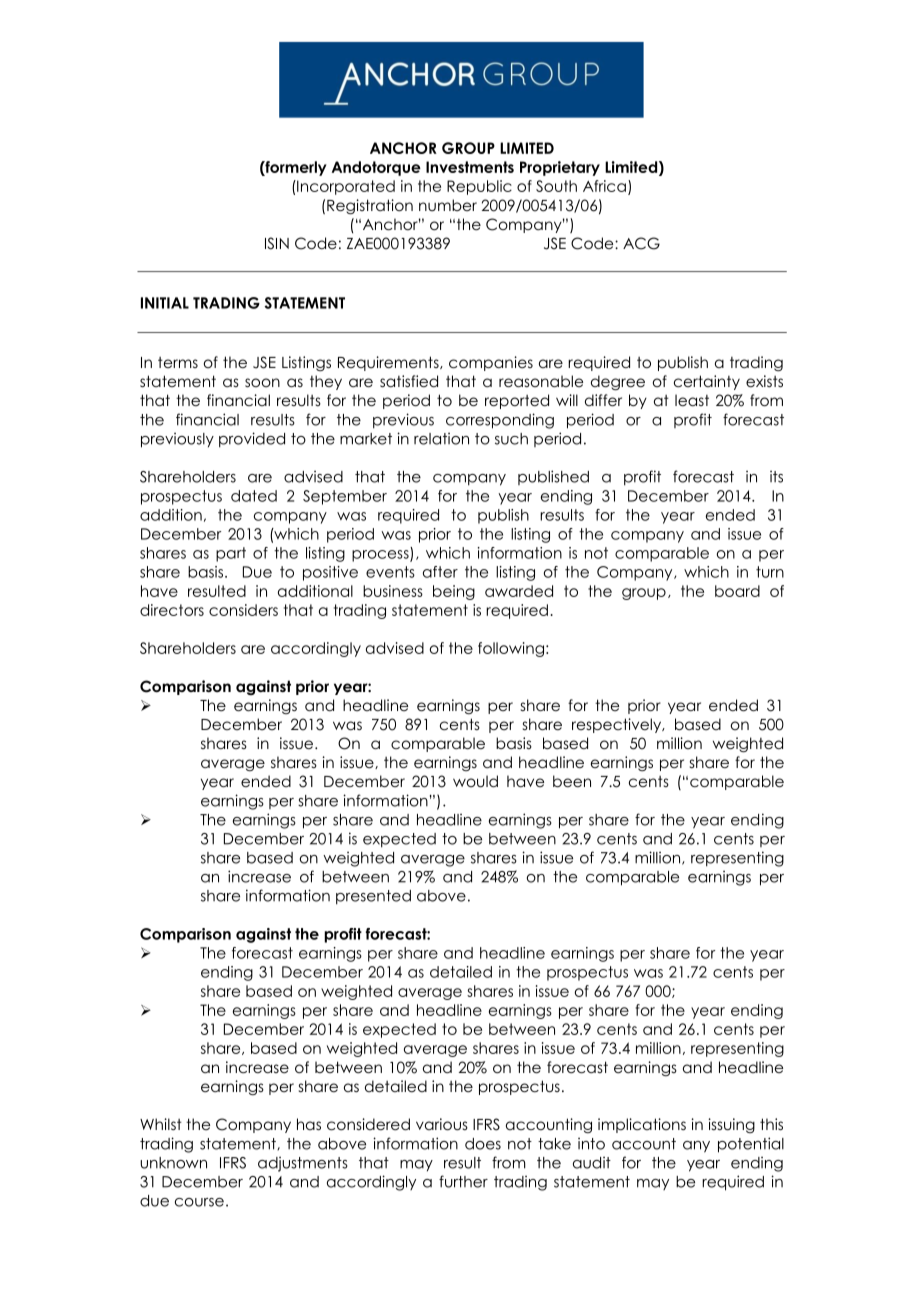 The height and width of the screenshot is (1308, 924). Describe the element at coordinates (475, 781) in the screenshot. I see `would` at that location.
